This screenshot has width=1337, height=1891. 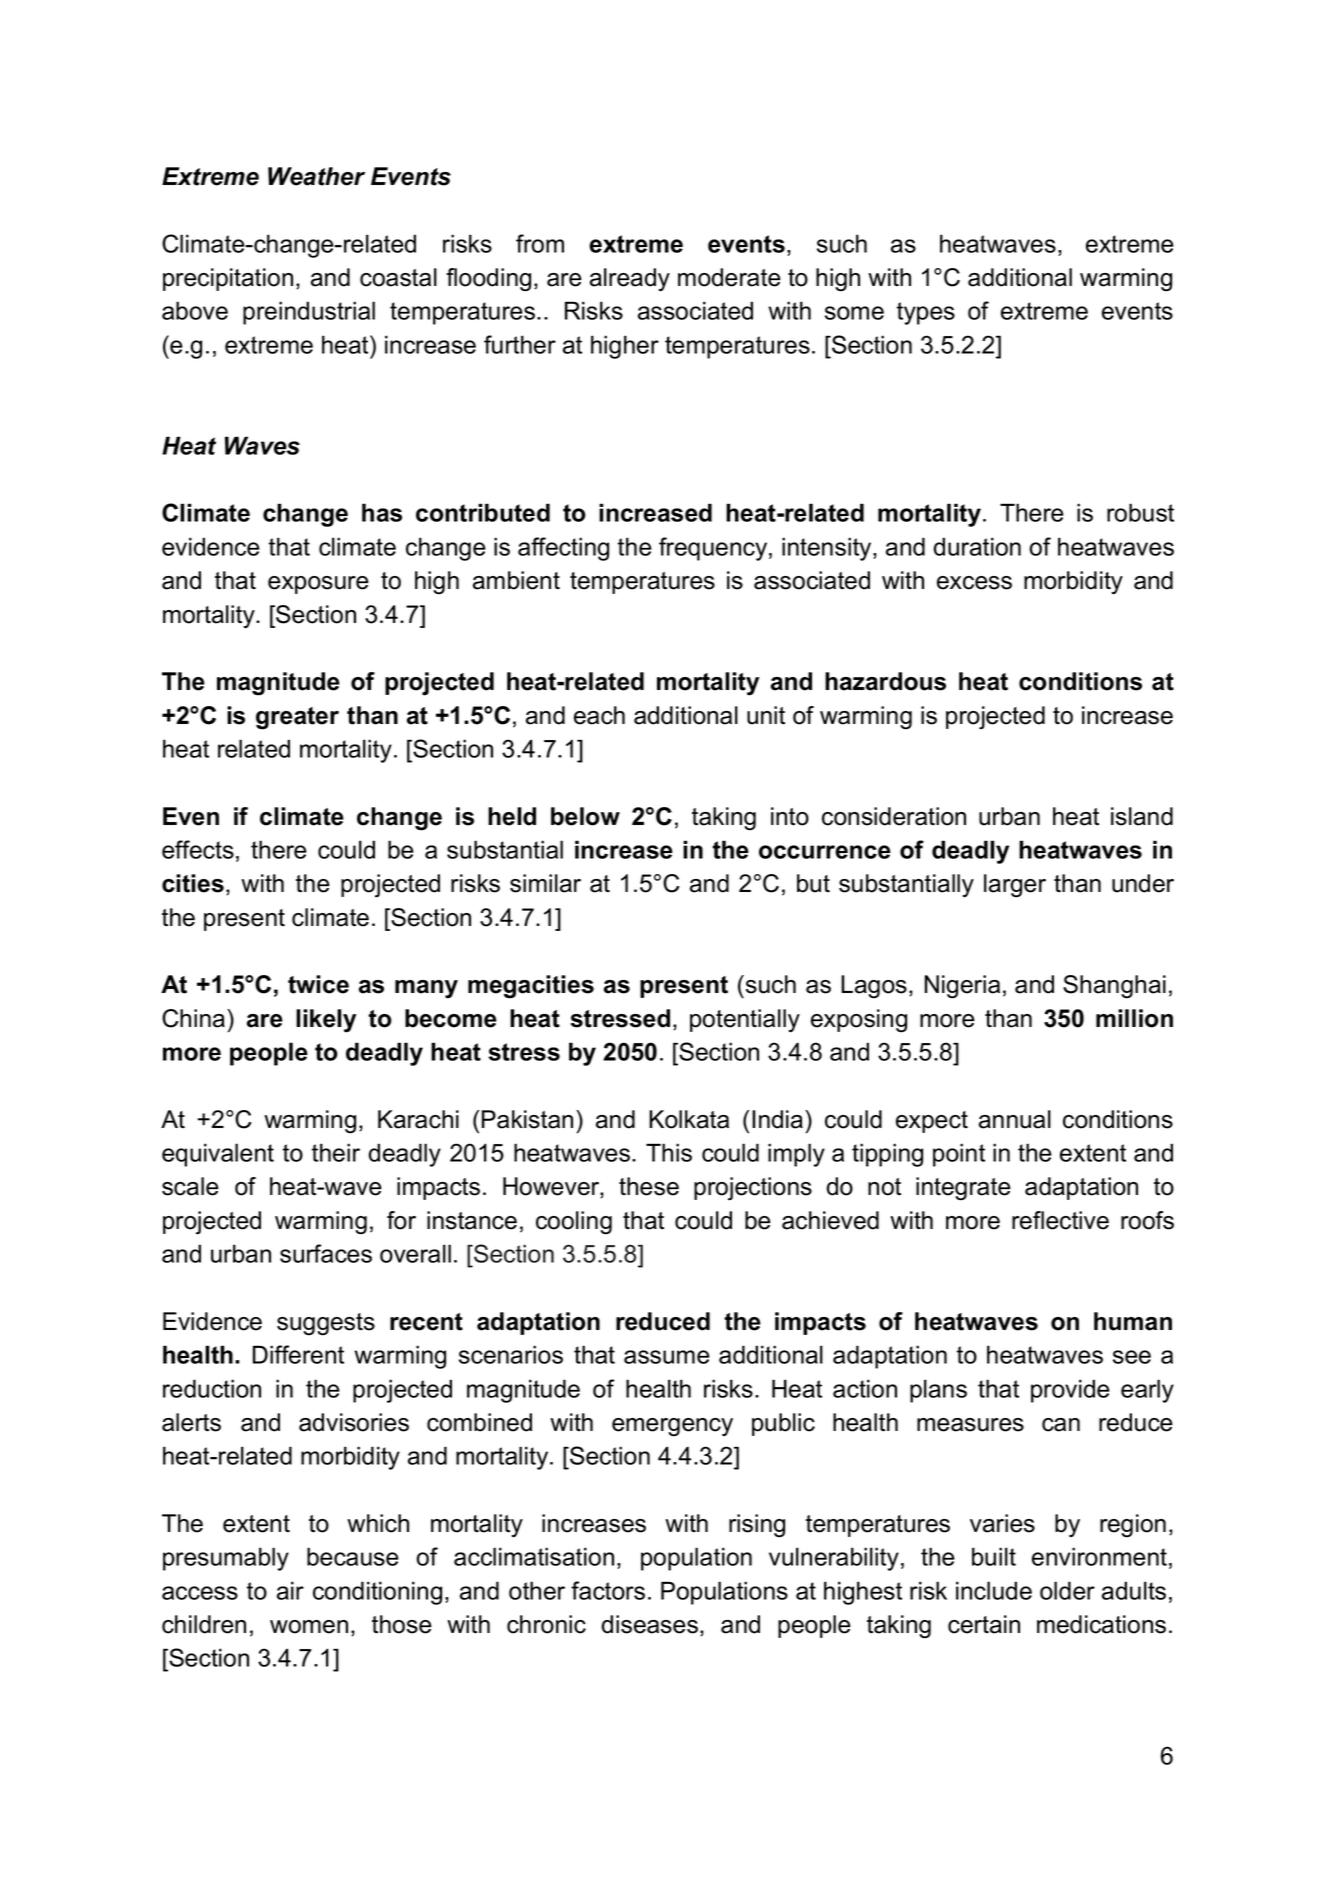 What do you see at coordinates (599, 715) in the screenshot?
I see `each` at bounding box center [599, 715].
